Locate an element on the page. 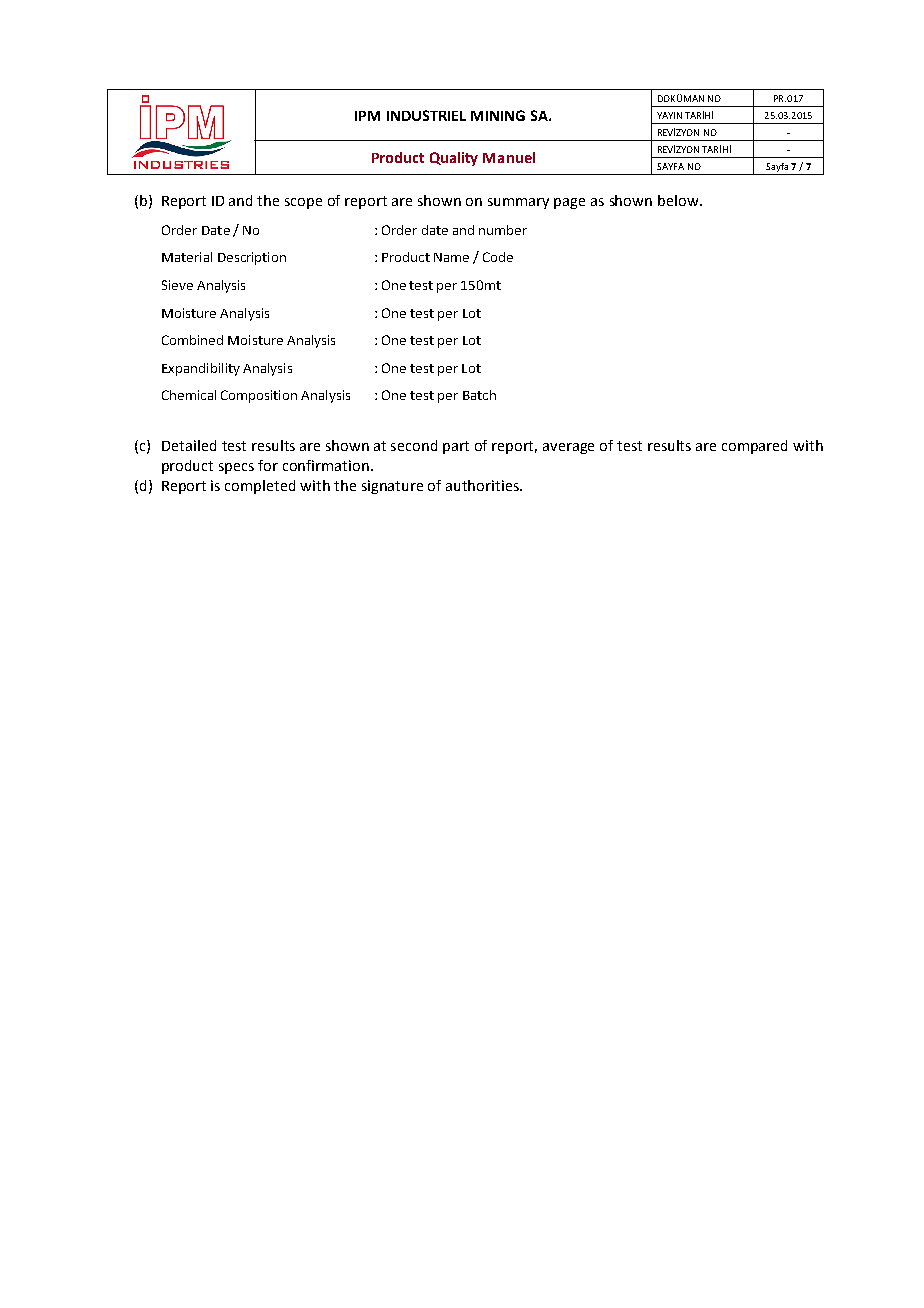 This page has width=924, height=1308. MINING is located at coordinates (498, 115).
